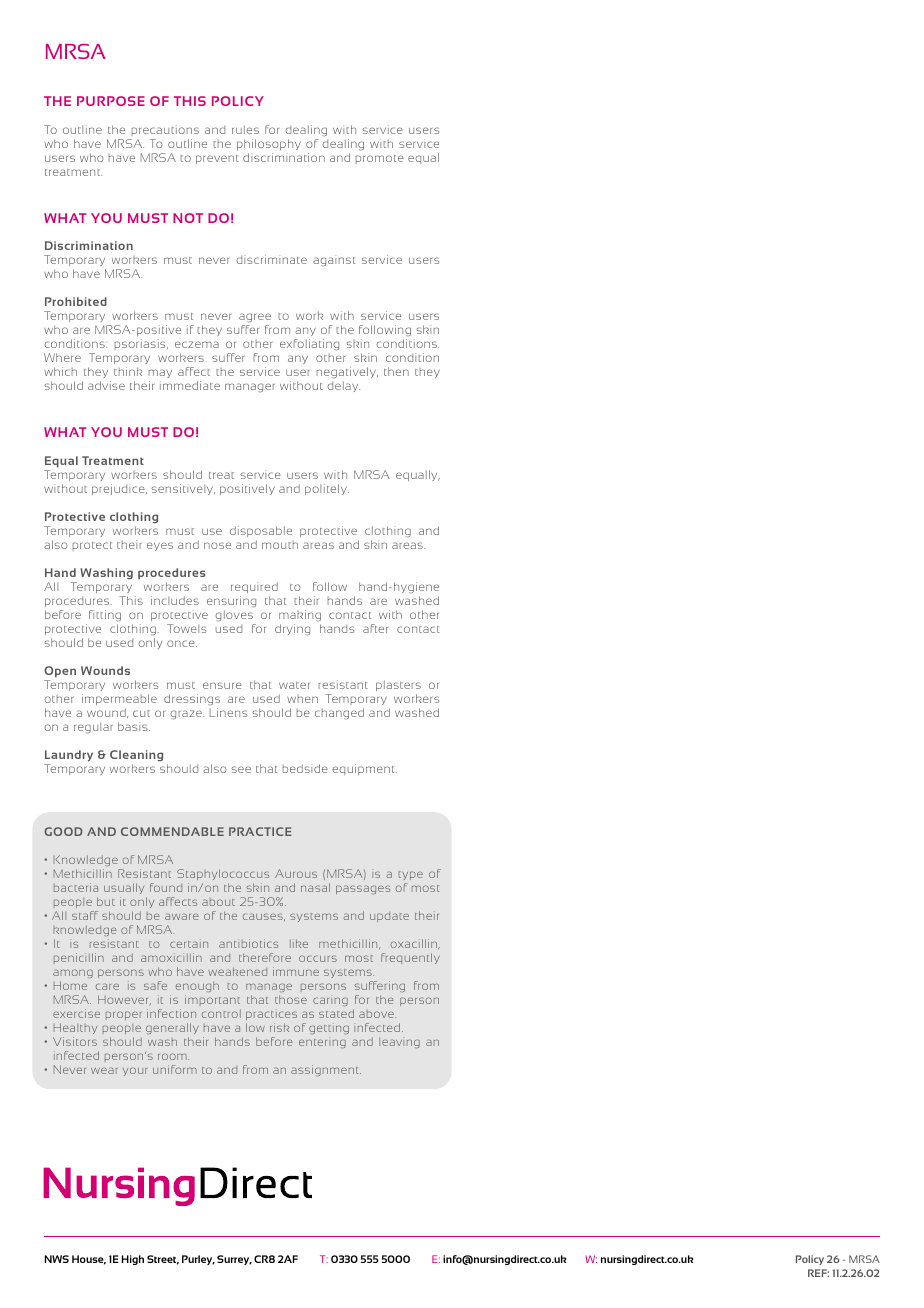 The image size is (924, 1308). Describe the element at coordinates (231, 601) in the image. I see `ensuring` at that location.
